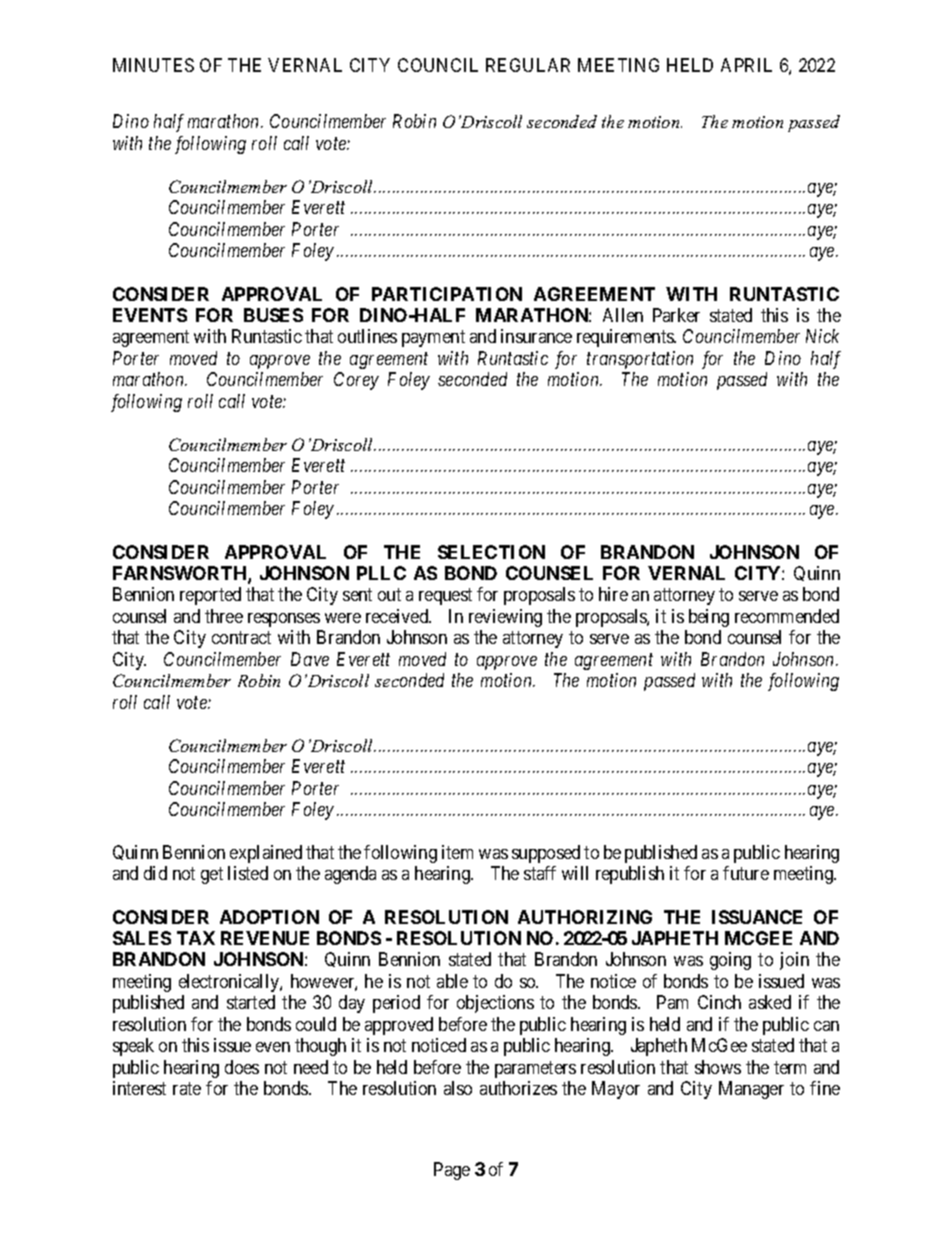 The height and width of the screenshot is (1233, 952). I want to click on rate, so click(187, 1089).
